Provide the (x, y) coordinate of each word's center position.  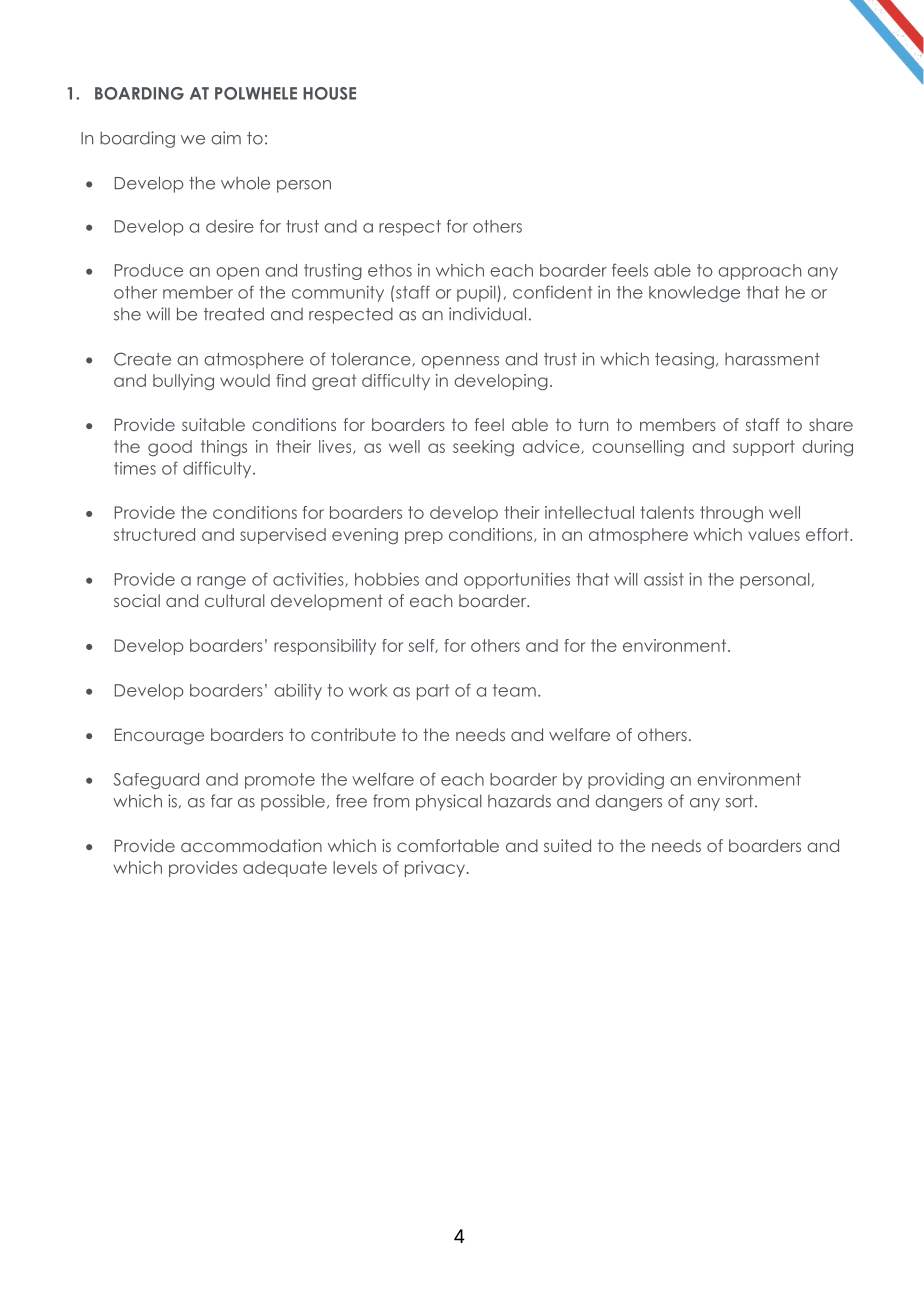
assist (664, 579)
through (731, 514)
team (514, 690)
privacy (436, 869)
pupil (477, 294)
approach (759, 272)
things (224, 448)
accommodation (251, 845)
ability (298, 691)
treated (234, 314)
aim (226, 138)
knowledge (694, 294)
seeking (483, 448)
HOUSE (329, 93)
